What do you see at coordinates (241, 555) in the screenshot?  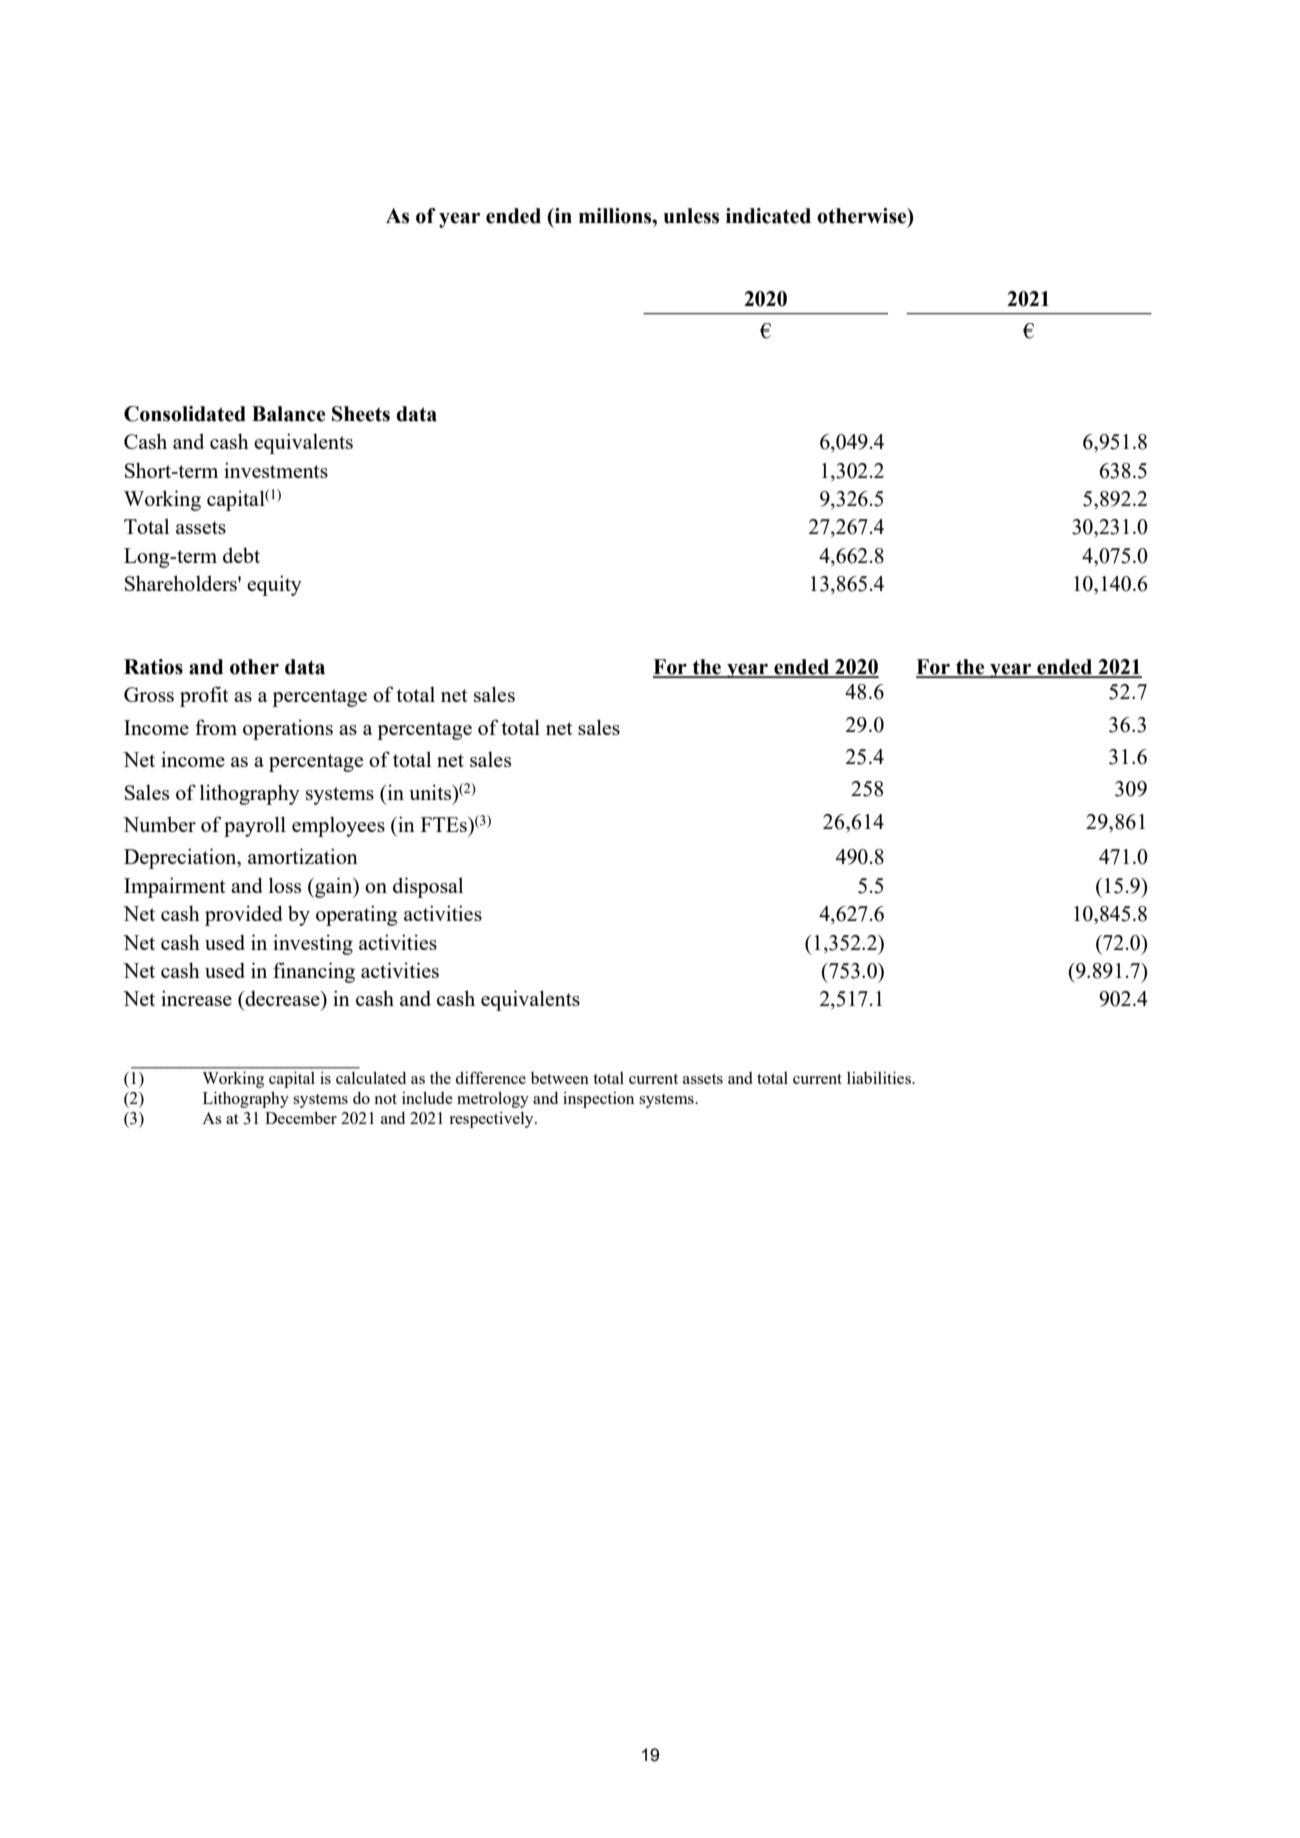 I see `debt` at bounding box center [241, 555].
